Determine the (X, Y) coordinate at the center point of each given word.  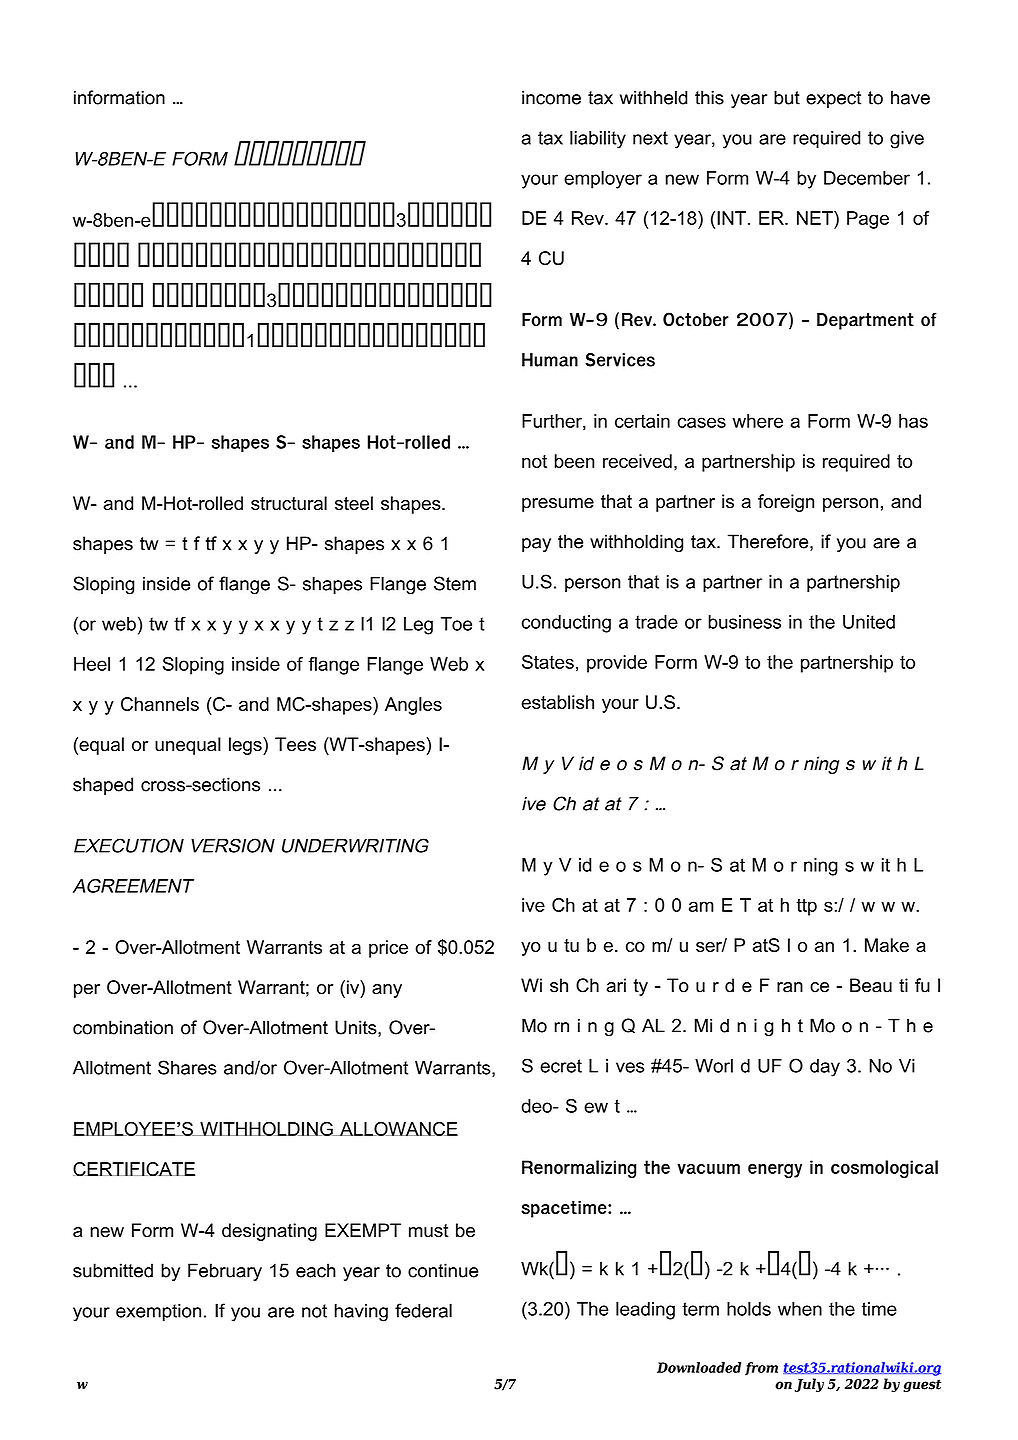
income (551, 97)
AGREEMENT (133, 886)
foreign (786, 503)
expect (834, 99)
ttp (806, 907)
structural (289, 503)
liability (598, 140)
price (388, 949)
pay (536, 545)
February (225, 1272)
